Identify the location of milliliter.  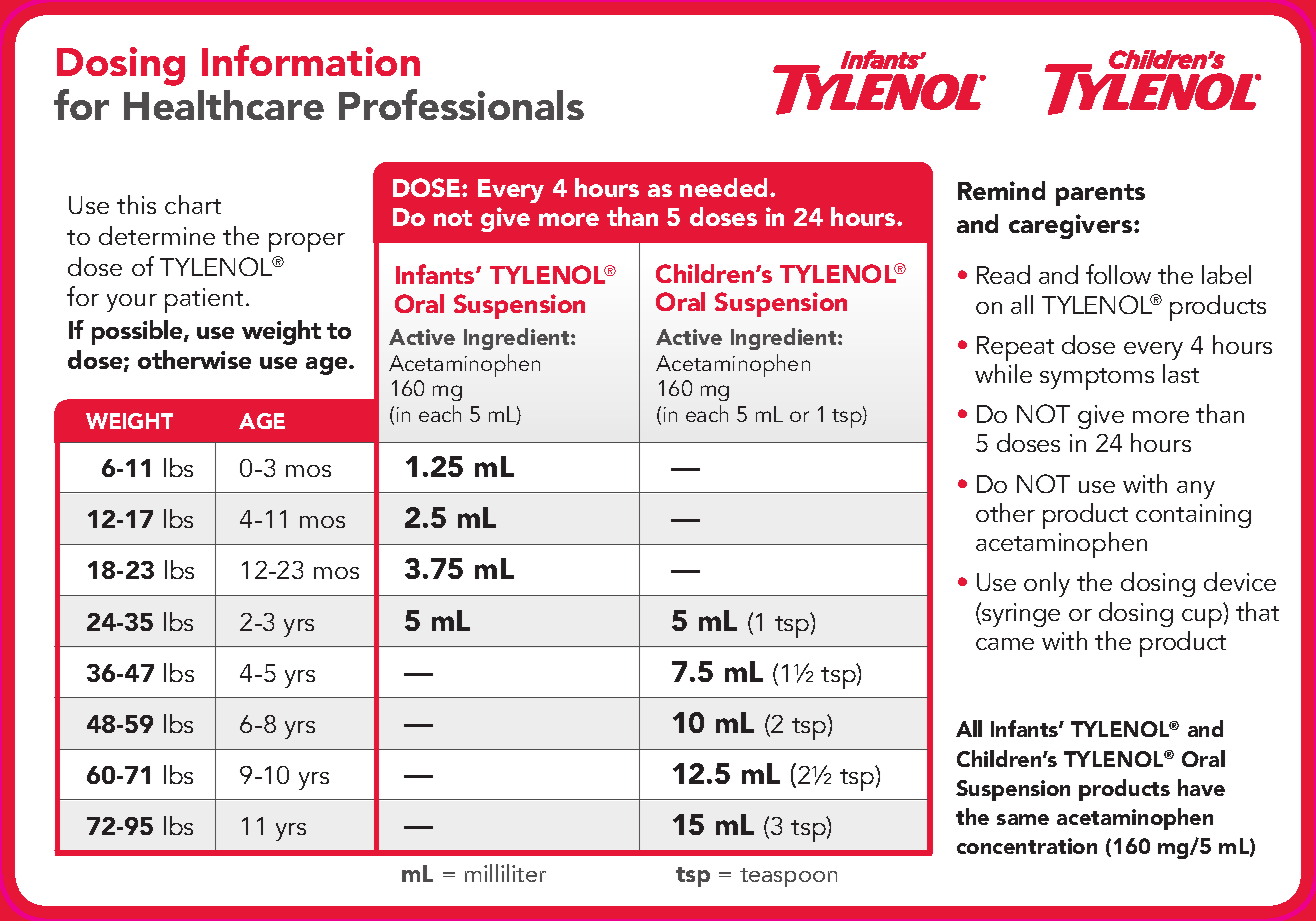
(505, 873).
